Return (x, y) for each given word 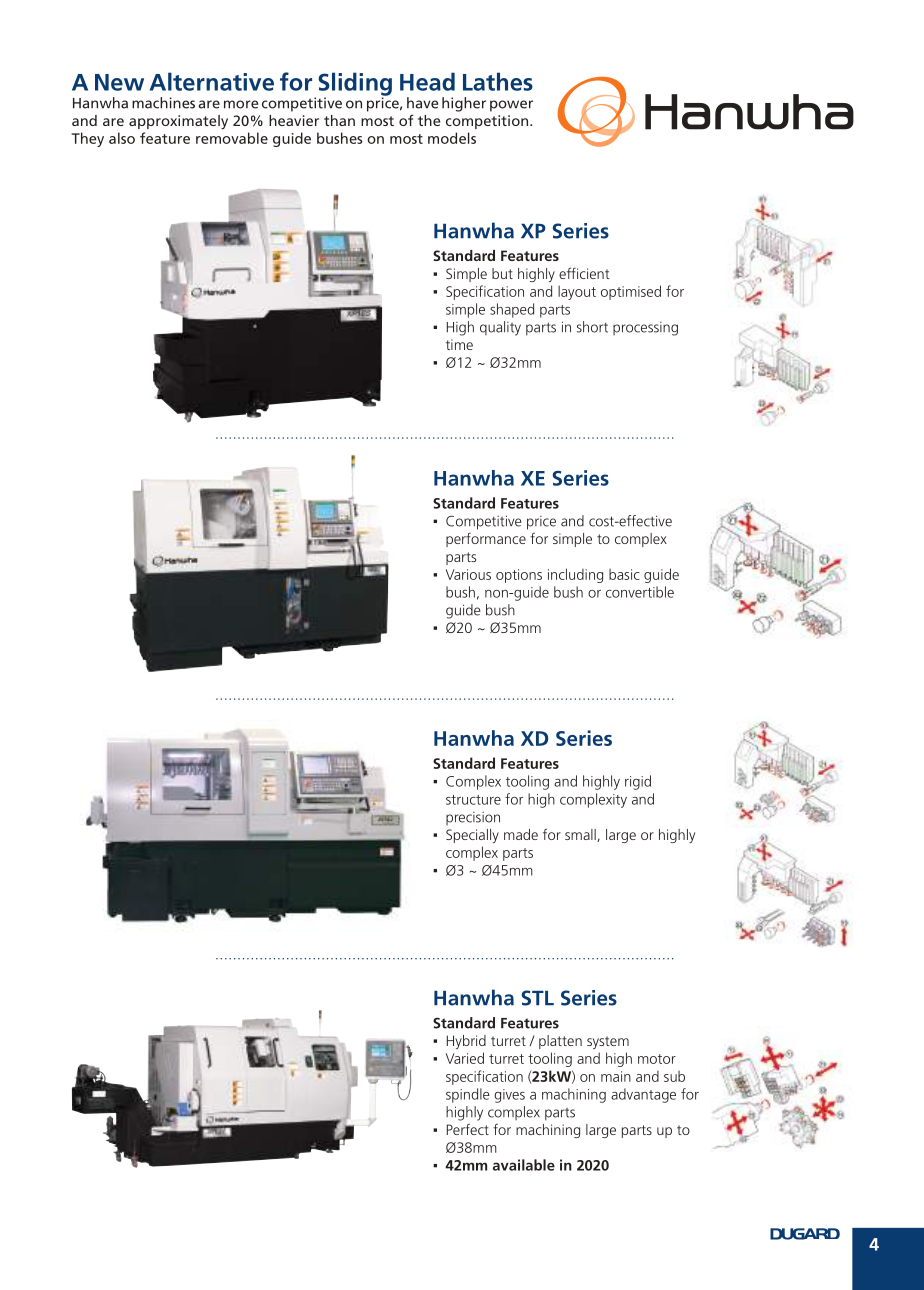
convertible (640, 592)
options (519, 576)
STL (538, 998)
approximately (178, 122)
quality (500, 328)
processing (645, 329)
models (452, 138)
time (459, 344)
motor (657, 1059)
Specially (472, 836)
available (524, 1165)
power (511, 106)
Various (468, 574)
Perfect (468, 1129)
